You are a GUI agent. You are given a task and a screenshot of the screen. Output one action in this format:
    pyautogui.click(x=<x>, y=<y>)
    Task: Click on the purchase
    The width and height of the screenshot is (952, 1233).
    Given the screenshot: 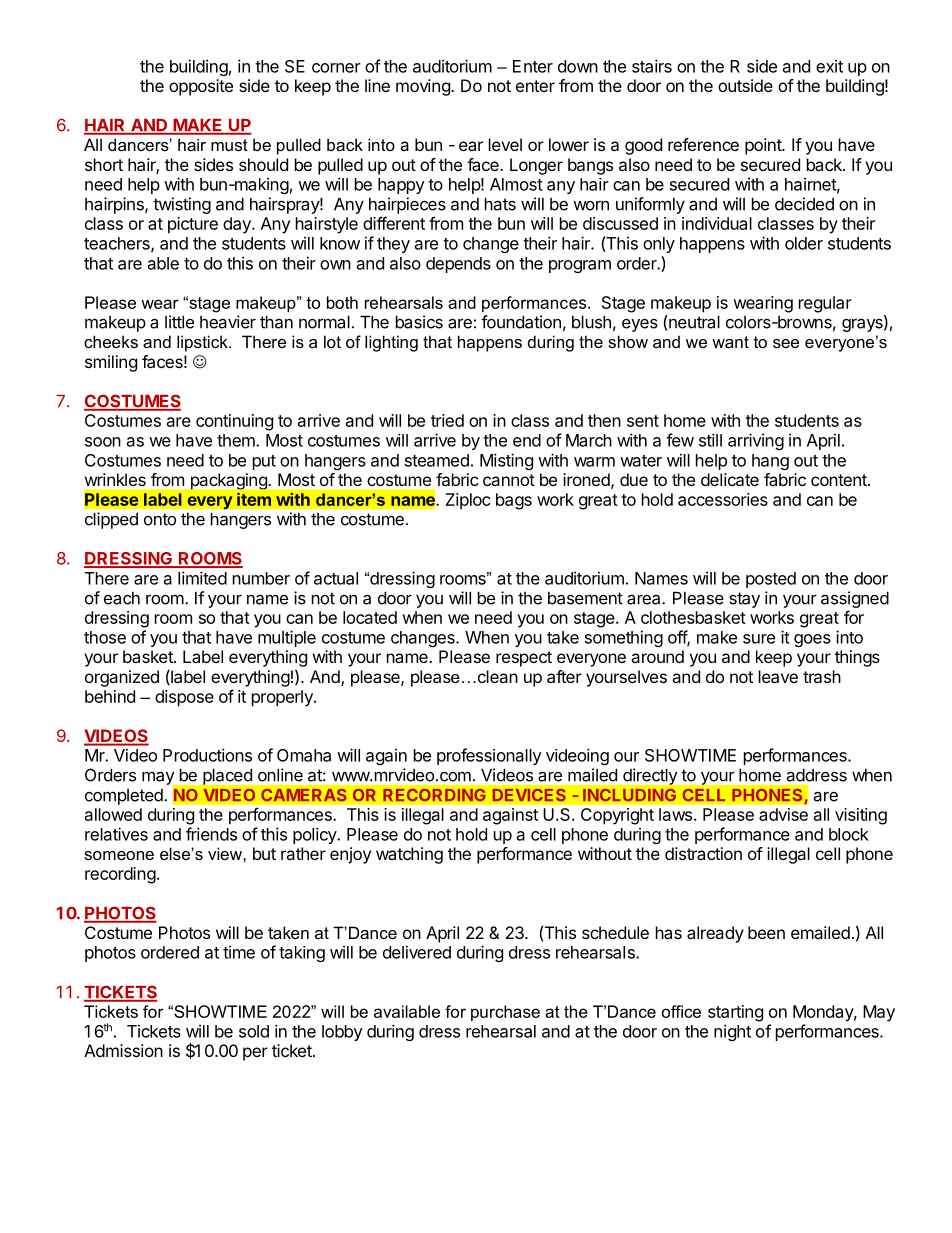 What is the action you would take?
    pyautogui.click(x=505, y=1013)
